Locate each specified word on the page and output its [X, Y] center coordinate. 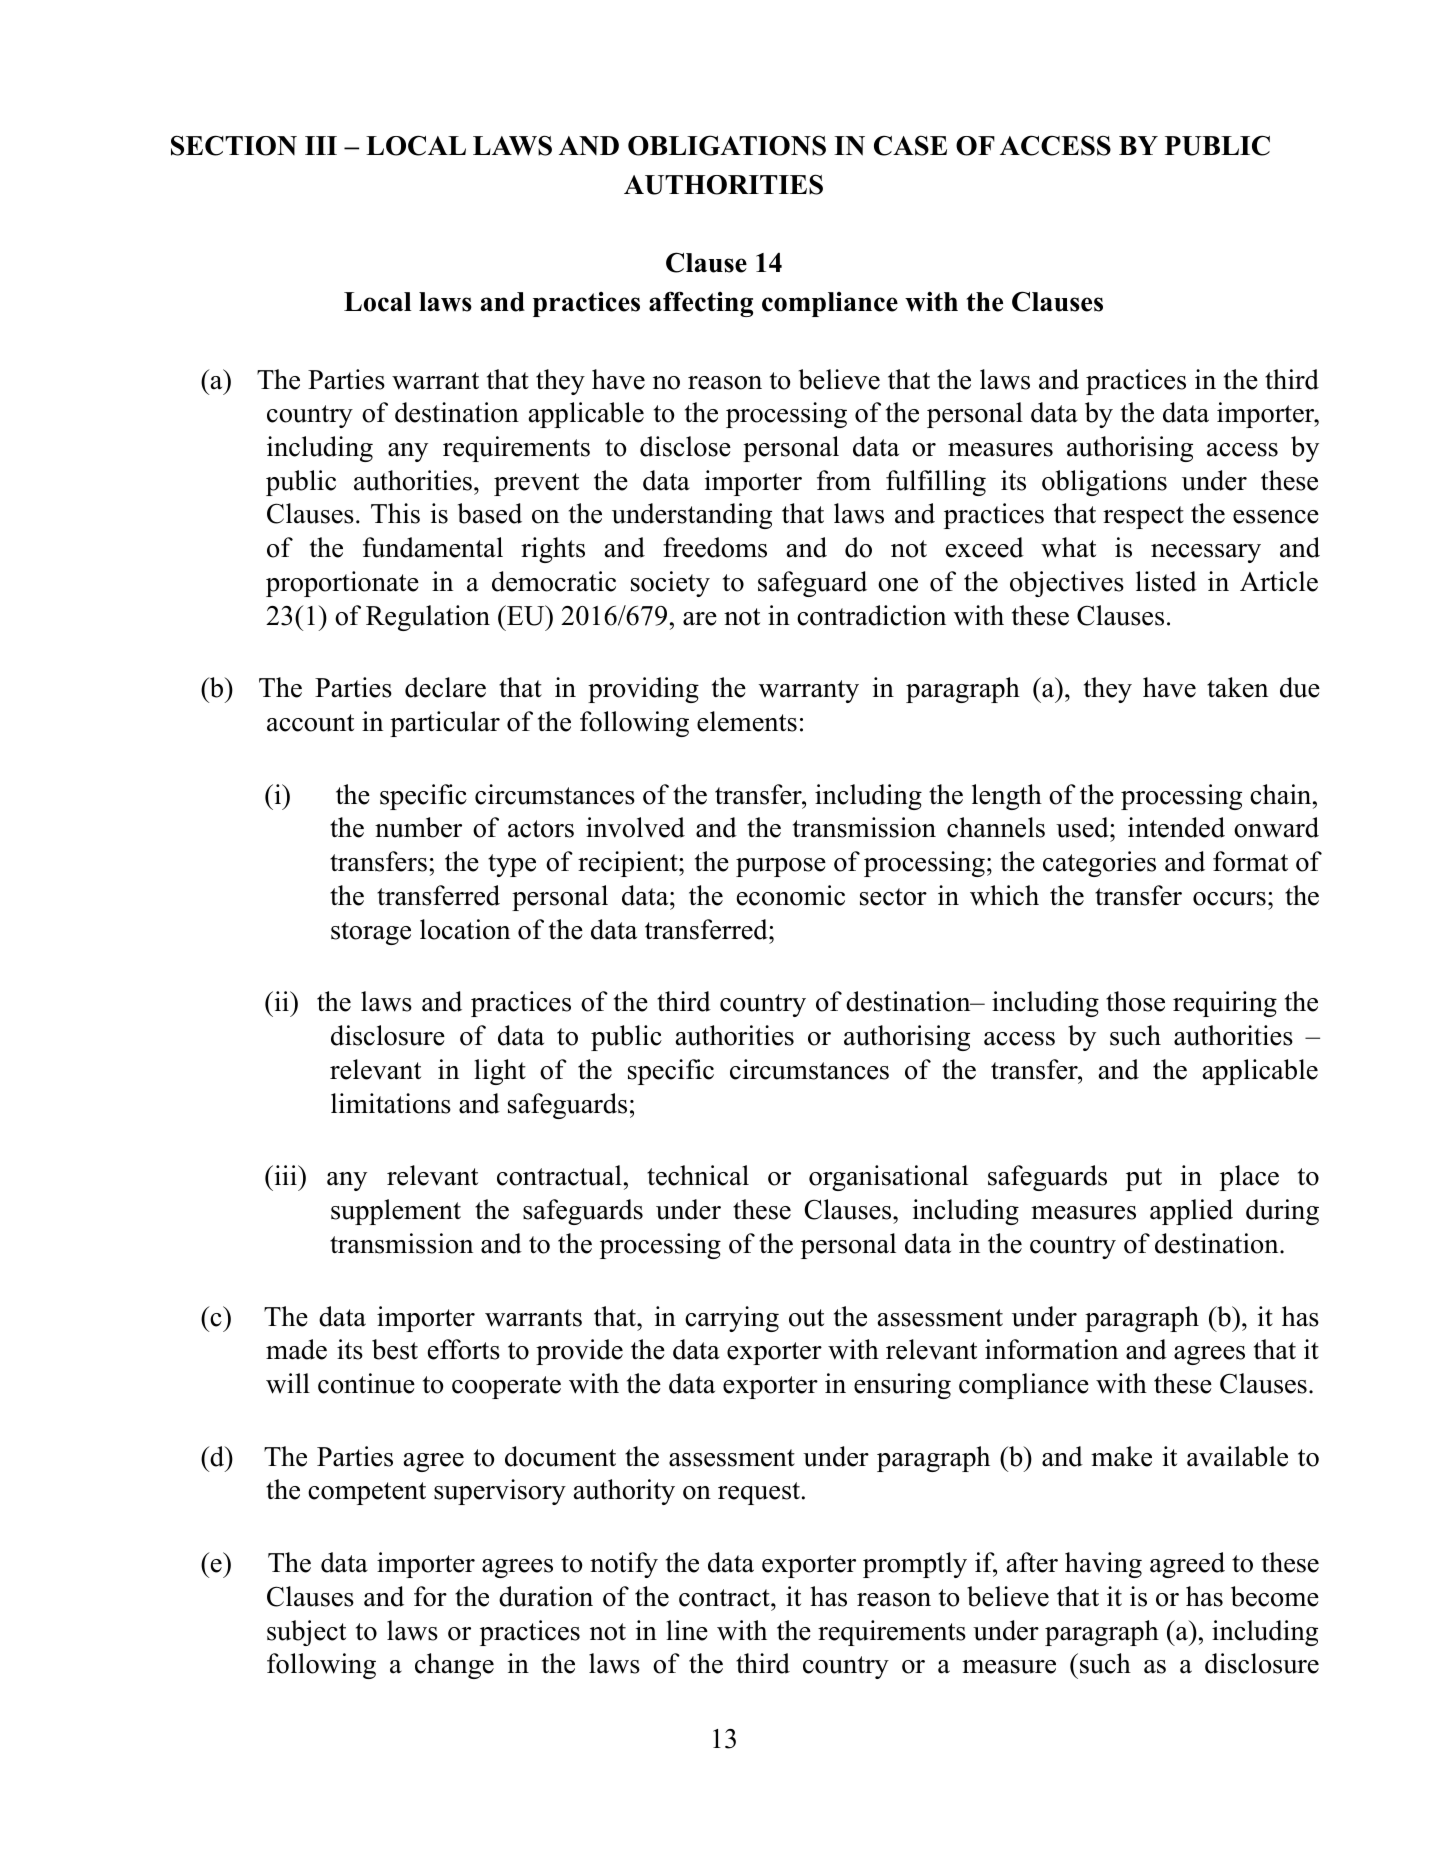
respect [1143, 517]
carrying [732, 1319]
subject [306, 1633]
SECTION [234, 145]
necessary [1206, 553]
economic [791, 895]
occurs [1229, 899]
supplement [396, 1212]
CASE [910, 145]
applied [1191, 1212]
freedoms [715, 547]
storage [371, 933]
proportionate [342, 584]
